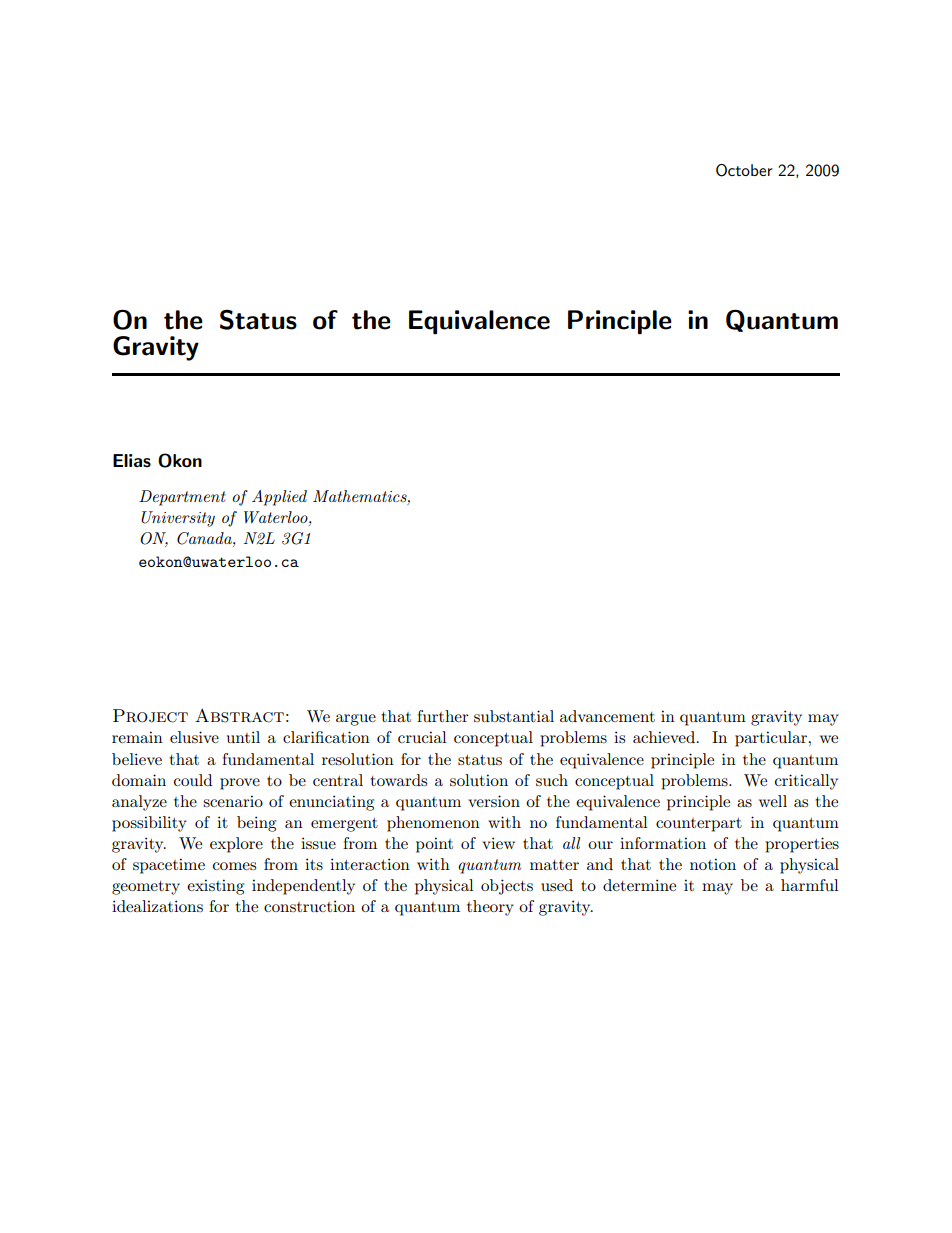 The height and width of the screenshot is (1233, 952). I want to click on advancement, so click(607, 716).
